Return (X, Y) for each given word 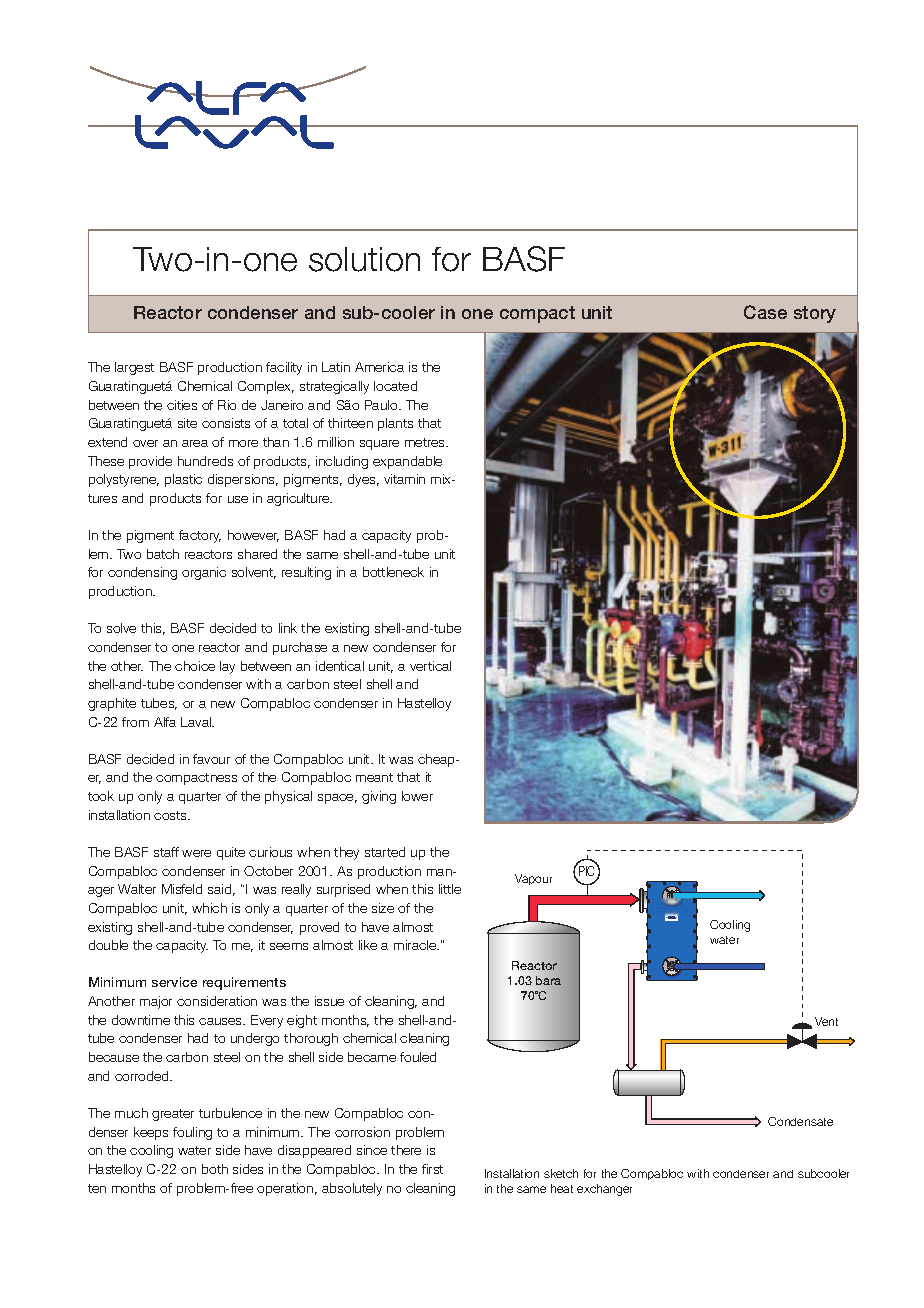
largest (134, 368)
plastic (183, 480)
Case (765, 312)
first (432, 1169)
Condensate (800, 1121)
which (209, 908)
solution (364, 259)
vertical (430, 666)
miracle (416, 945)
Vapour (533, 879)
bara (548, 980)
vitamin (404, 479)
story (815, 314)
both (215, 1169)
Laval (197, 722)
